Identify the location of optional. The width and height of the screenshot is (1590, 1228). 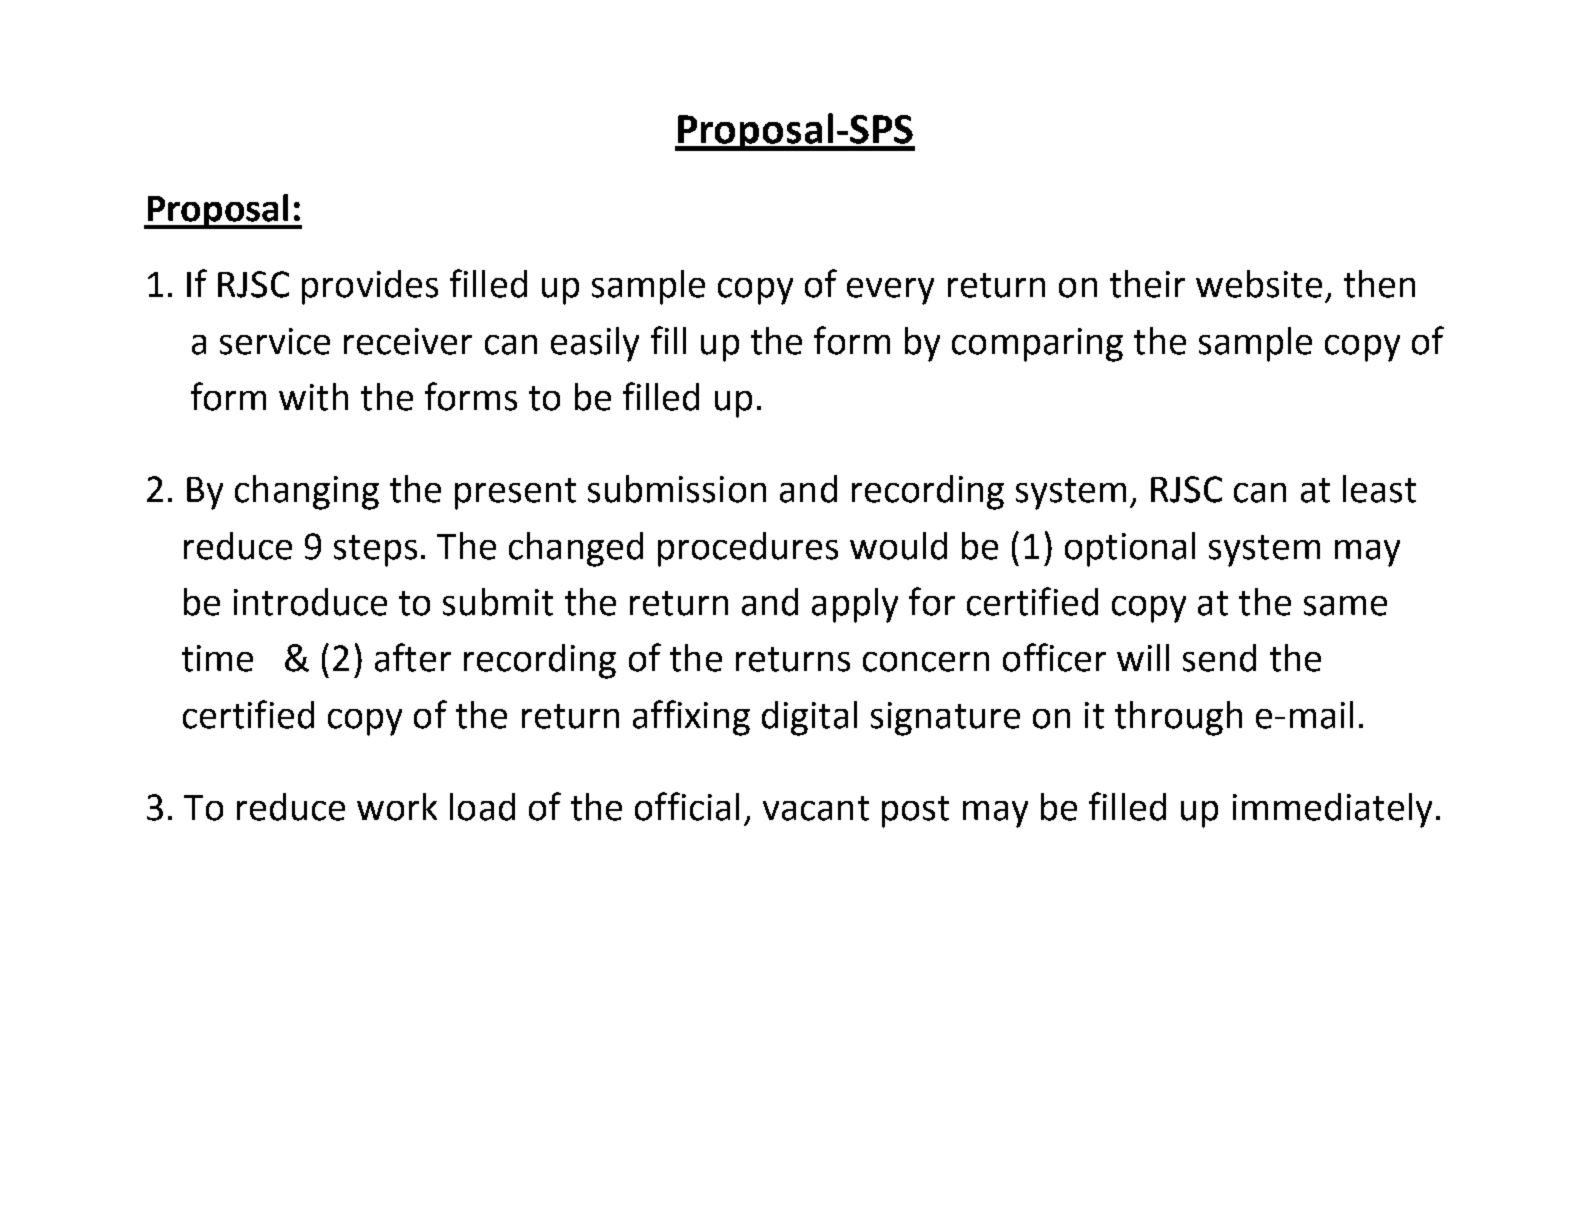
(1130, 549).
